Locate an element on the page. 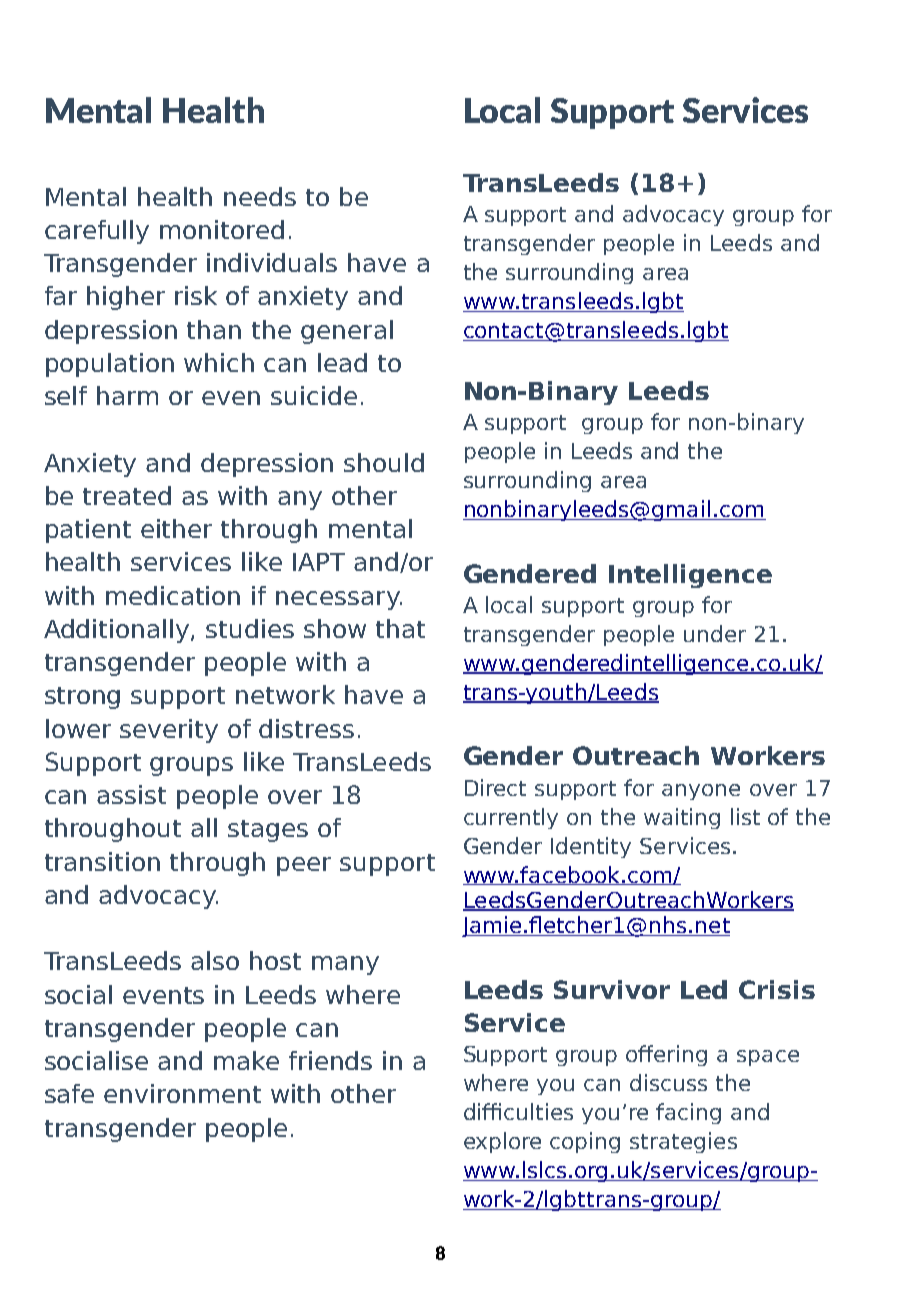 Image resolution: width=924 pixels, height=1308 pixels. individuals is located at coordinates (272, 262).
